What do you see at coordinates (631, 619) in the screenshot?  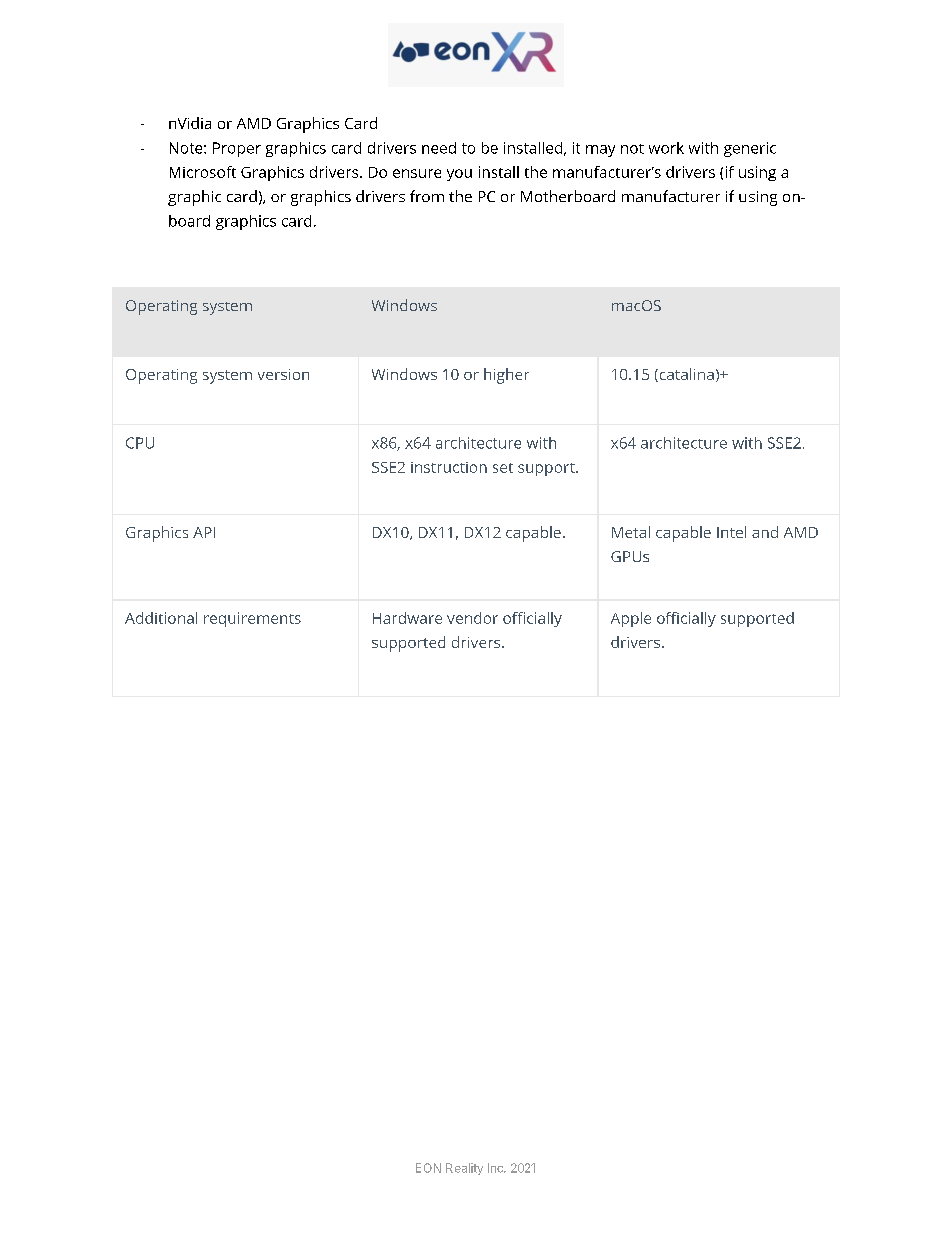 I see `Apple` at bounding box center [631, 619].
